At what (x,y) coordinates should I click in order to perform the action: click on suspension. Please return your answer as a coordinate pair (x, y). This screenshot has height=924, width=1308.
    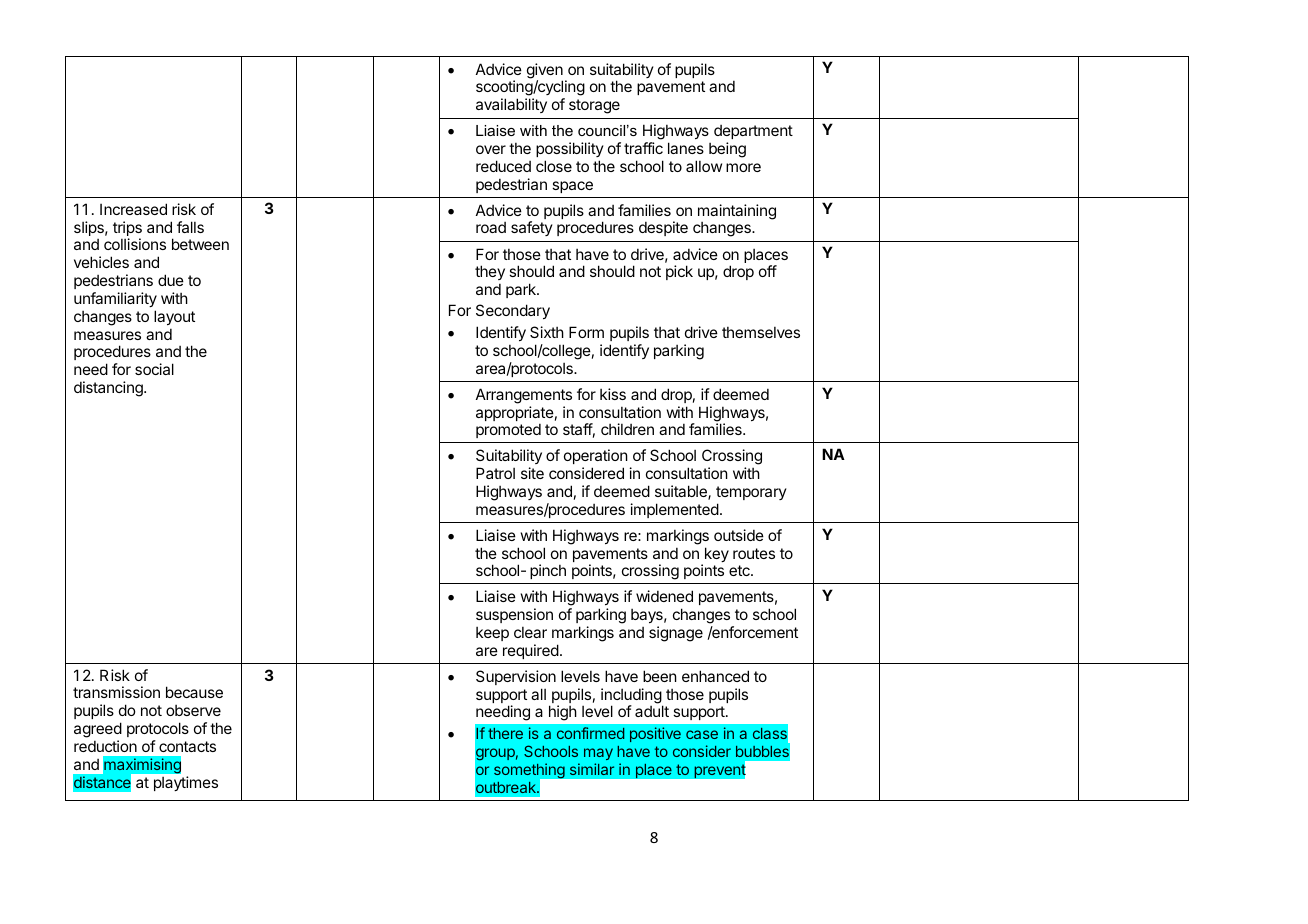
    Looking at the image, I should click on (514, 615).
